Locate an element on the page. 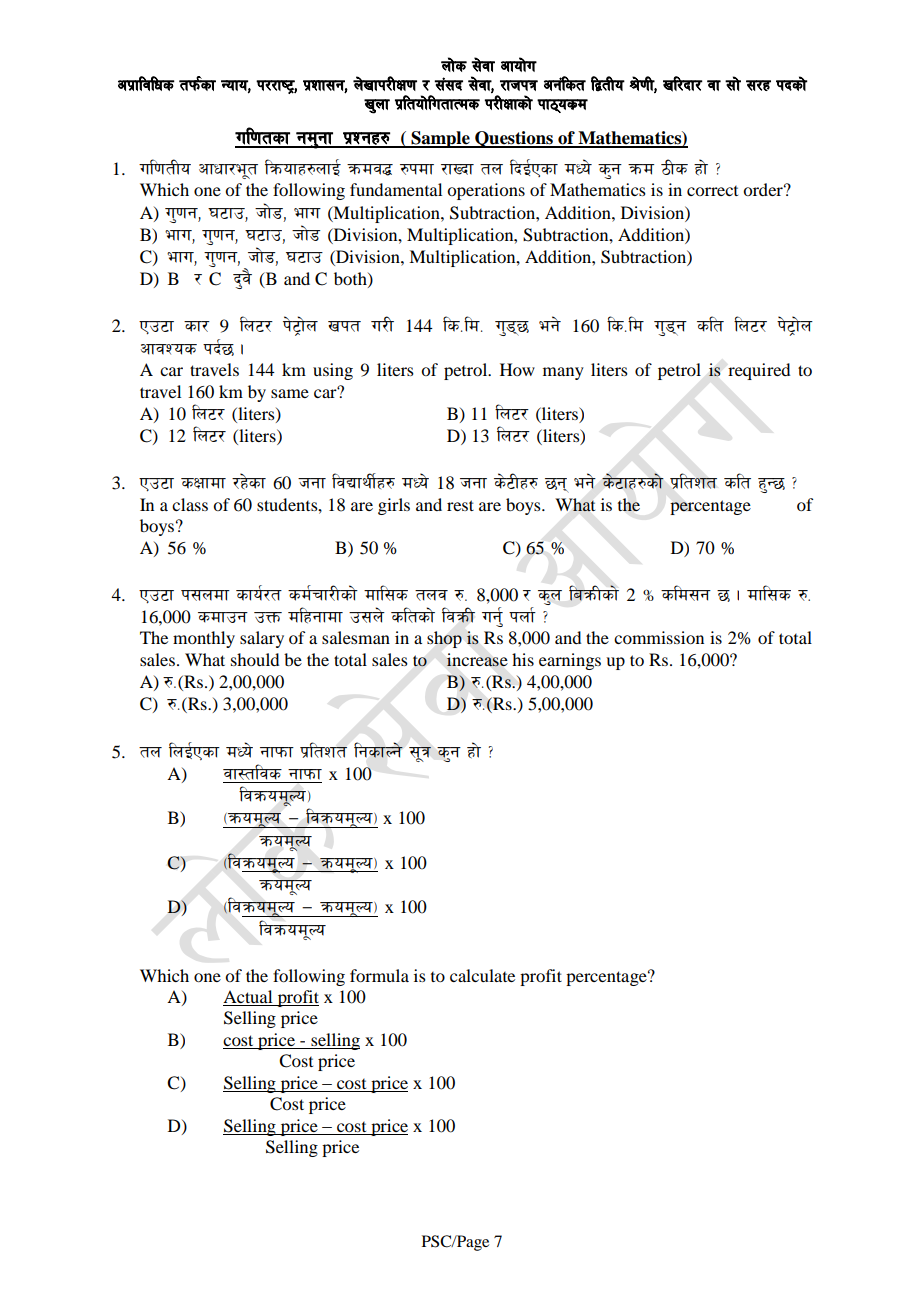  class is located at coordinates (190, 504).
